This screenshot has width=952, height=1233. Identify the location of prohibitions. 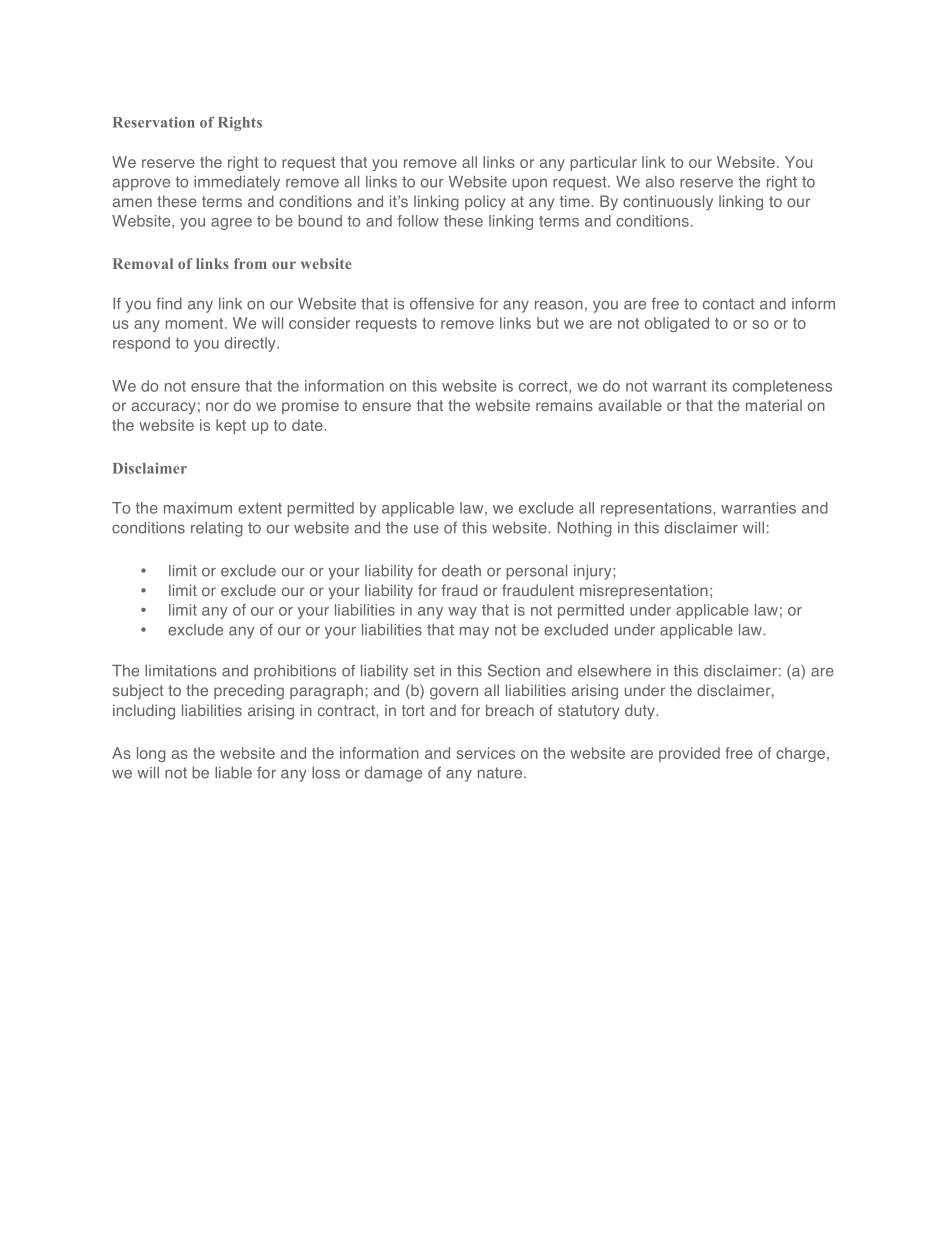
(295, 672).
